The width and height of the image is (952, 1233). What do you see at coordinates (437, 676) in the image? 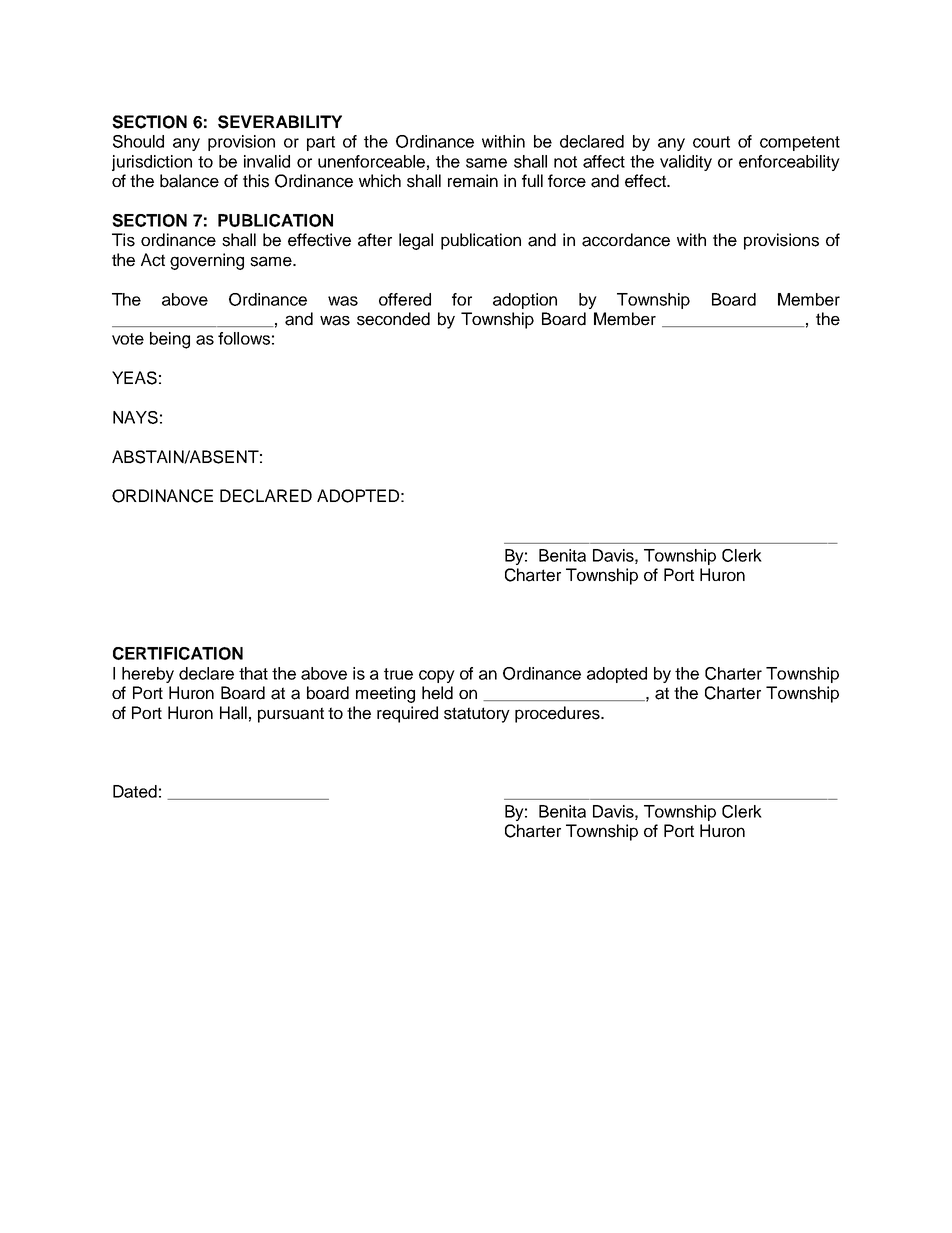
I see `copy` at bounding box center [437, 676].
